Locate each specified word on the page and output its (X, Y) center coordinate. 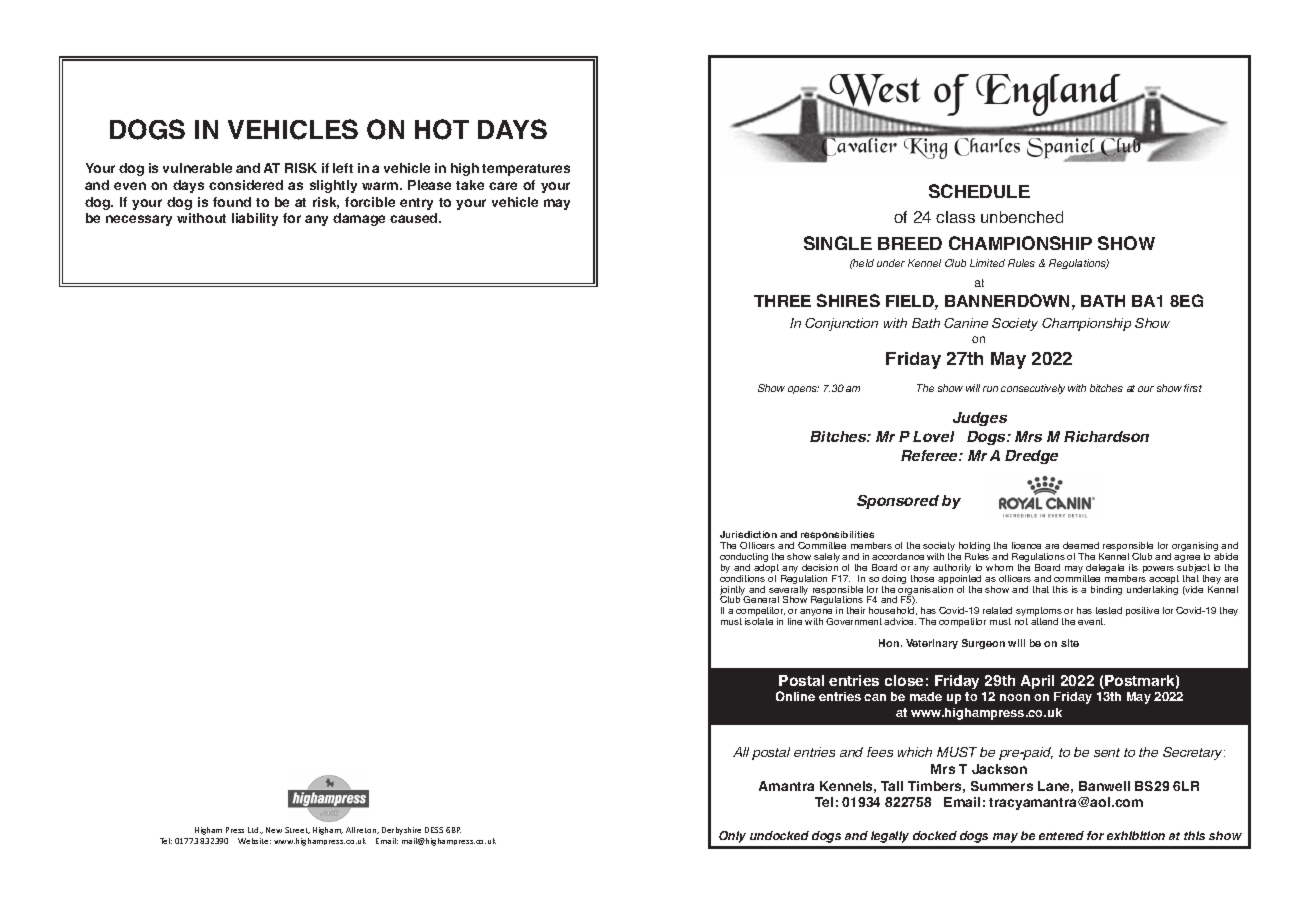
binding (1106, 590)
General (761, 599)
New (274, 830)
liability (255, 219)
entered (1061, 835)
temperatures (526, 170)
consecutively (1033, 389)
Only (732, 837)
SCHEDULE (979, 191)
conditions (742, 578)
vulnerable (197, 168)
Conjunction (841, 324)
